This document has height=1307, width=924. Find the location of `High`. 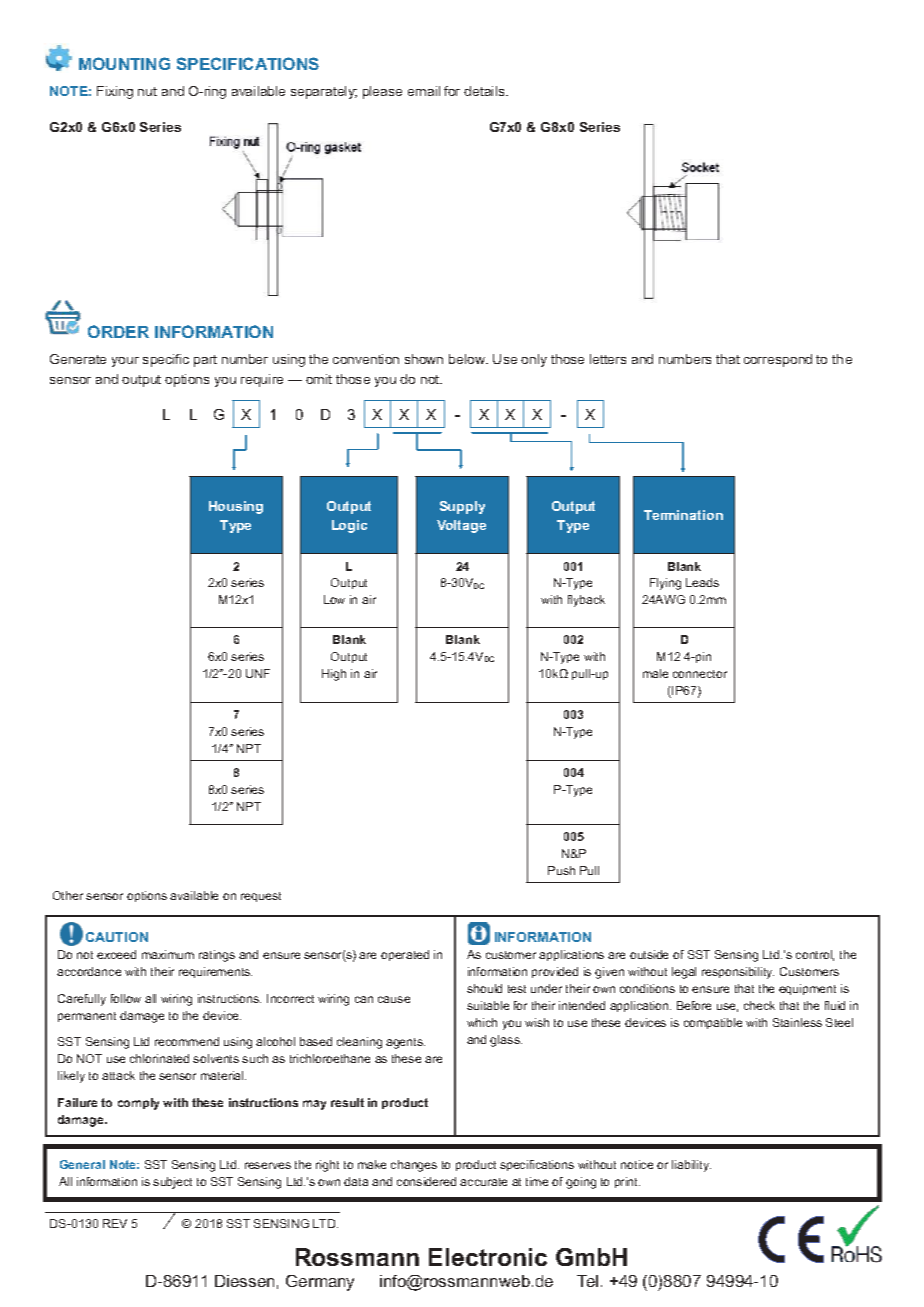

High is located at coordinates (334, 675).
